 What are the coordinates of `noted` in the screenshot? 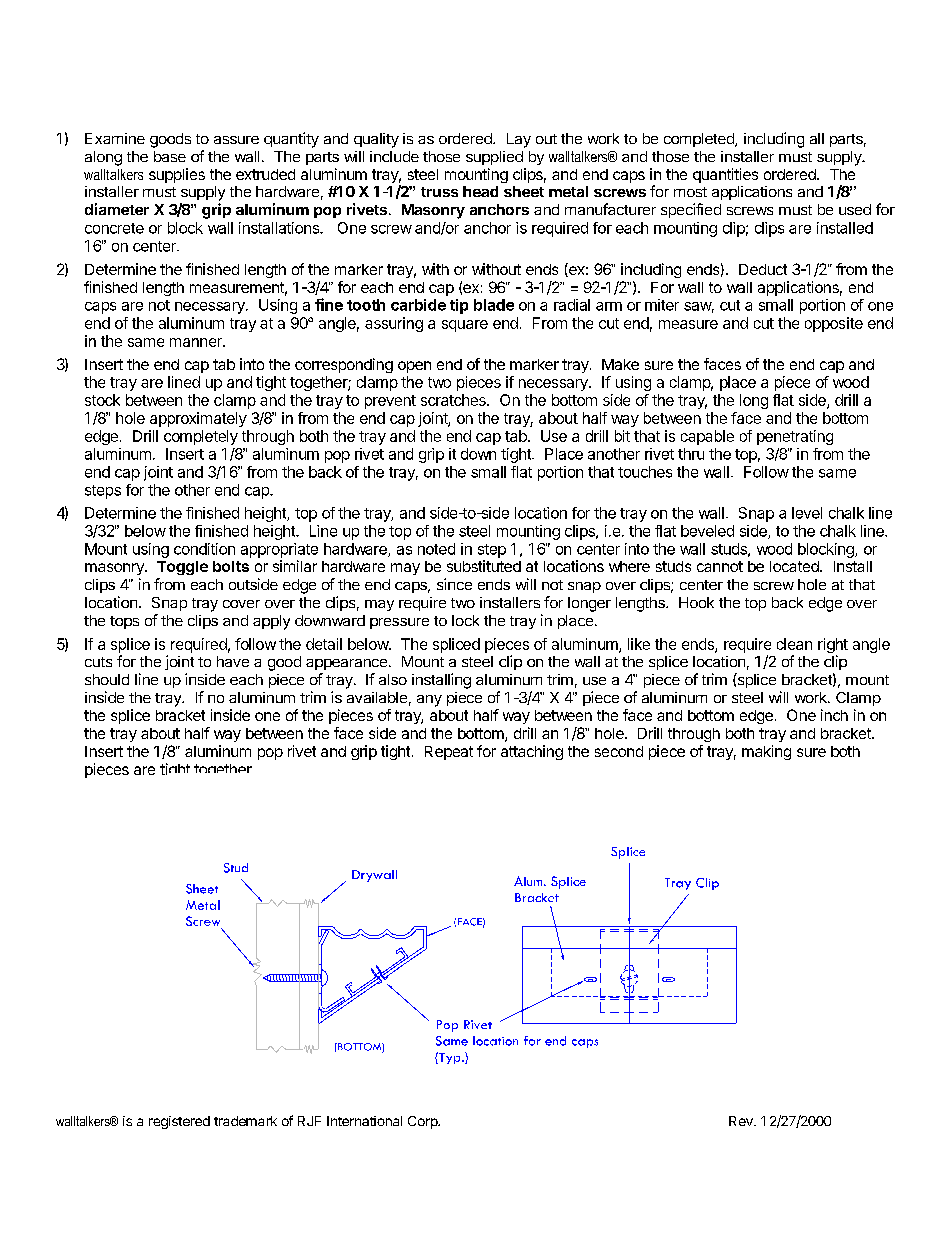 It's located at (436, 549).
